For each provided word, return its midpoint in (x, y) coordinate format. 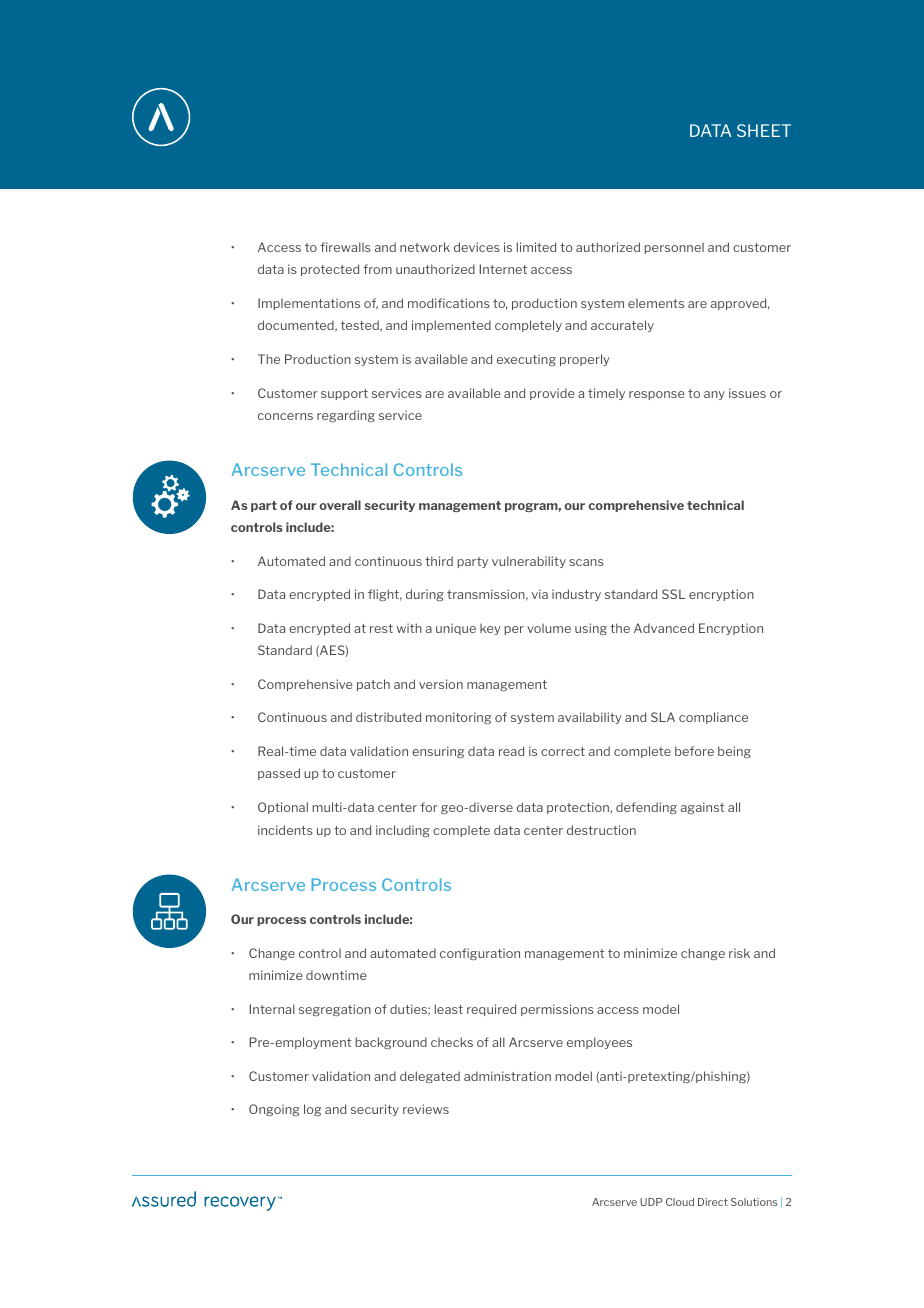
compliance (713, 718)
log (313, 1110)
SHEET (764, 130)
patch (373, 685)
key (490, 629)
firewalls (345, 247)
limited (536, 247)
